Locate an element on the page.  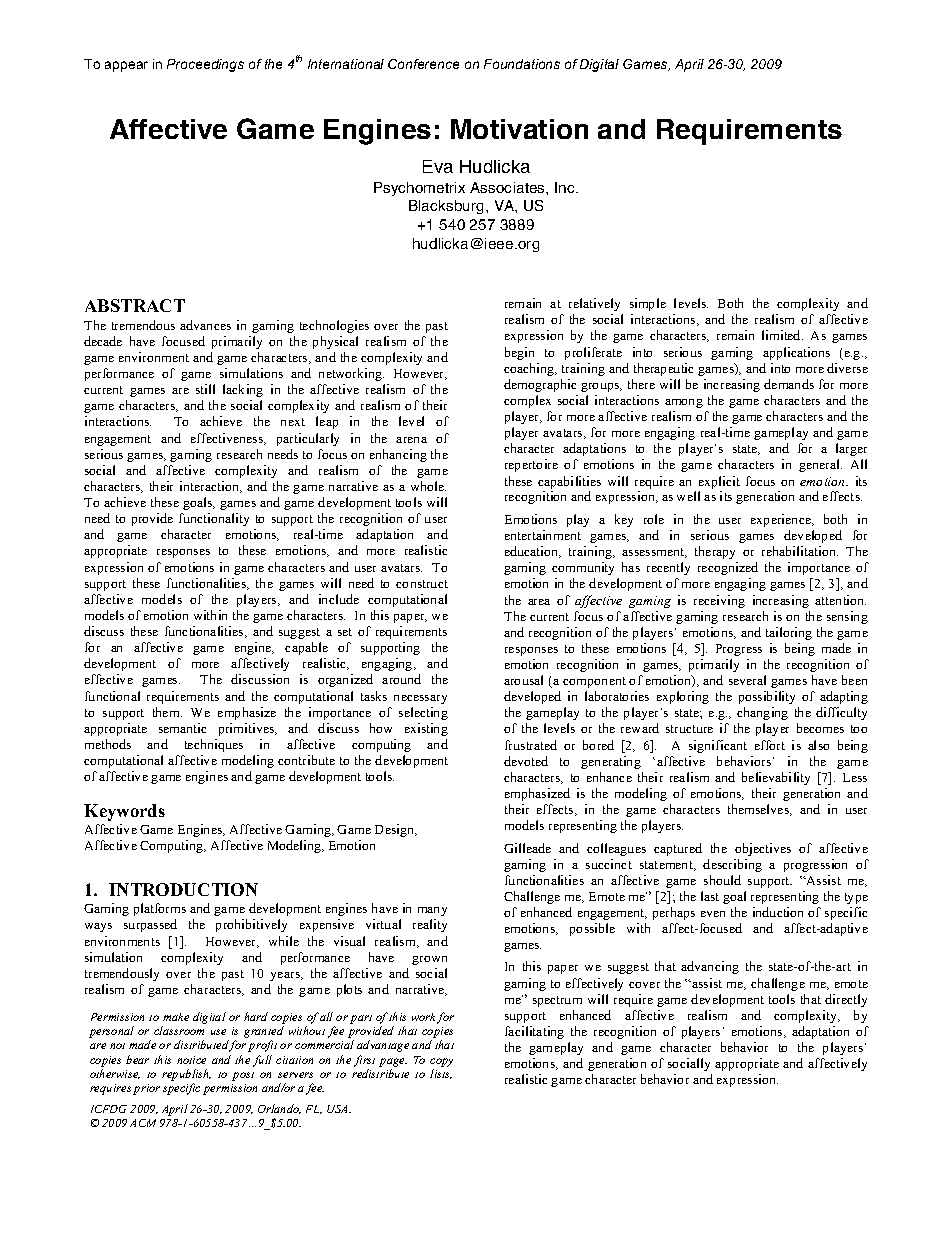
effort is located at coordinates (770, 745).
